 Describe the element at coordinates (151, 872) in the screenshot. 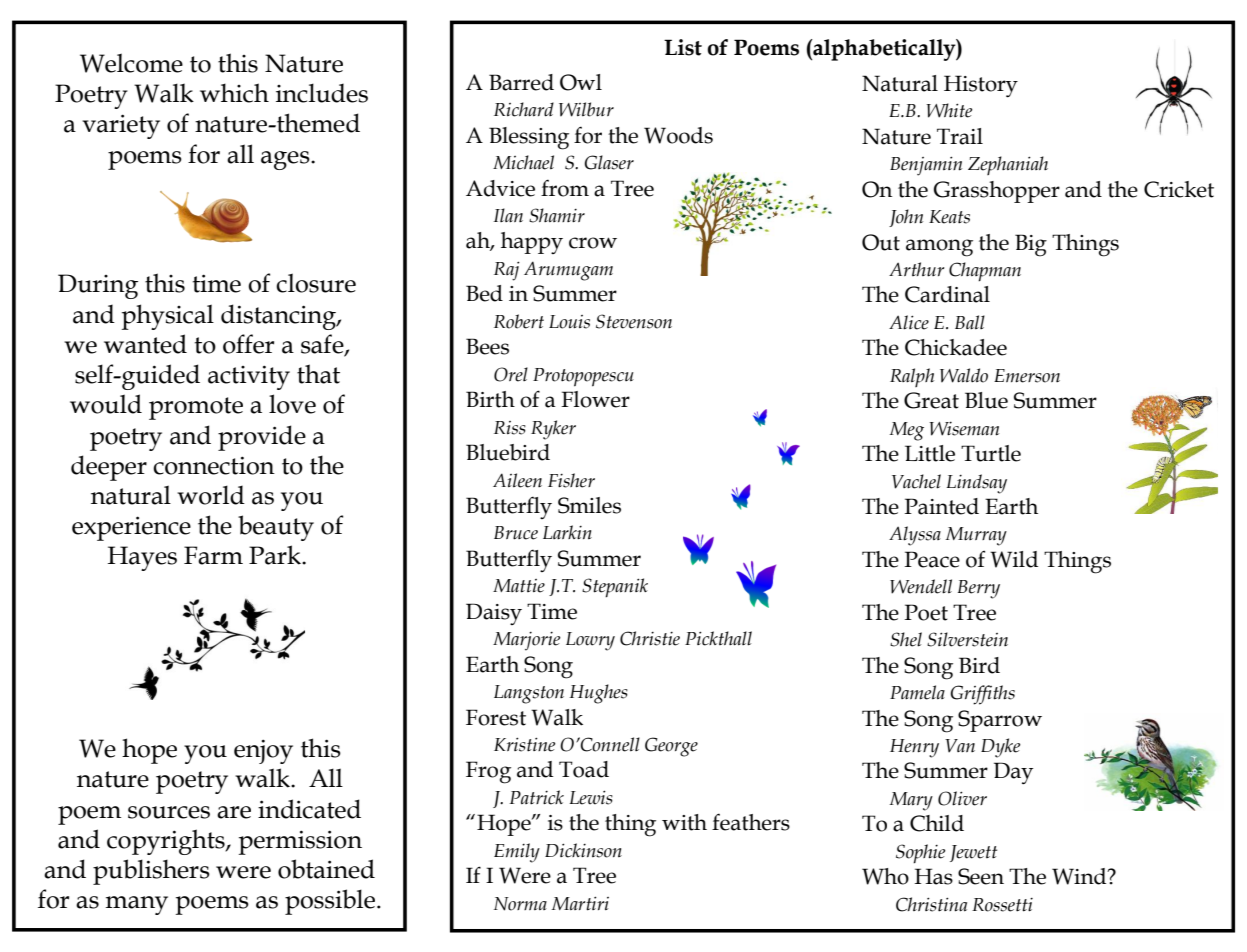

I see `publishers` at that location.
